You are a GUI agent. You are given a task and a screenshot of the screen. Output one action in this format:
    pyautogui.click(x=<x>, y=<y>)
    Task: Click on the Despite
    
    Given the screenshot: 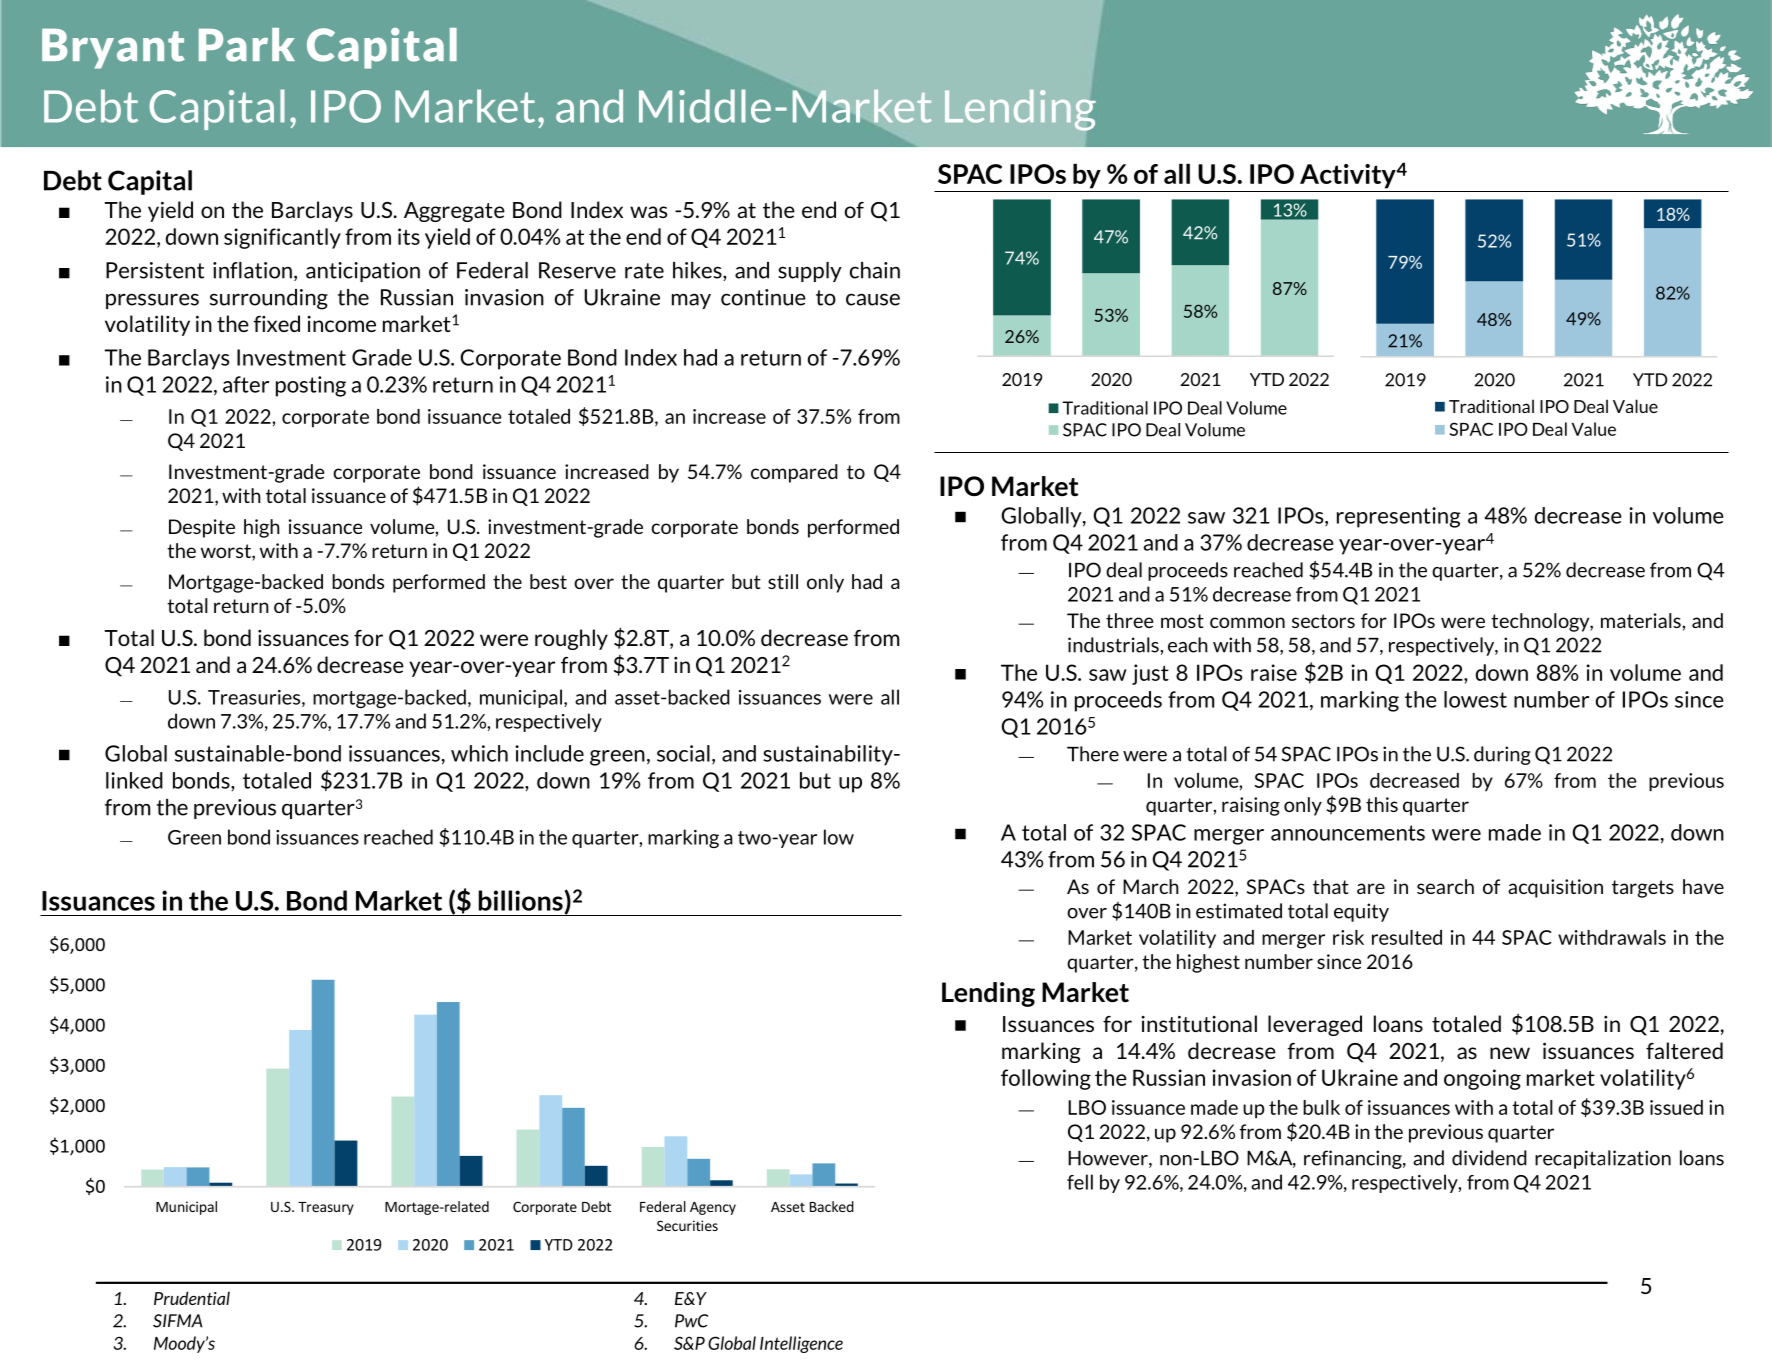 What is the action you would take?
    pyautogui.click(x=202, y=528)
